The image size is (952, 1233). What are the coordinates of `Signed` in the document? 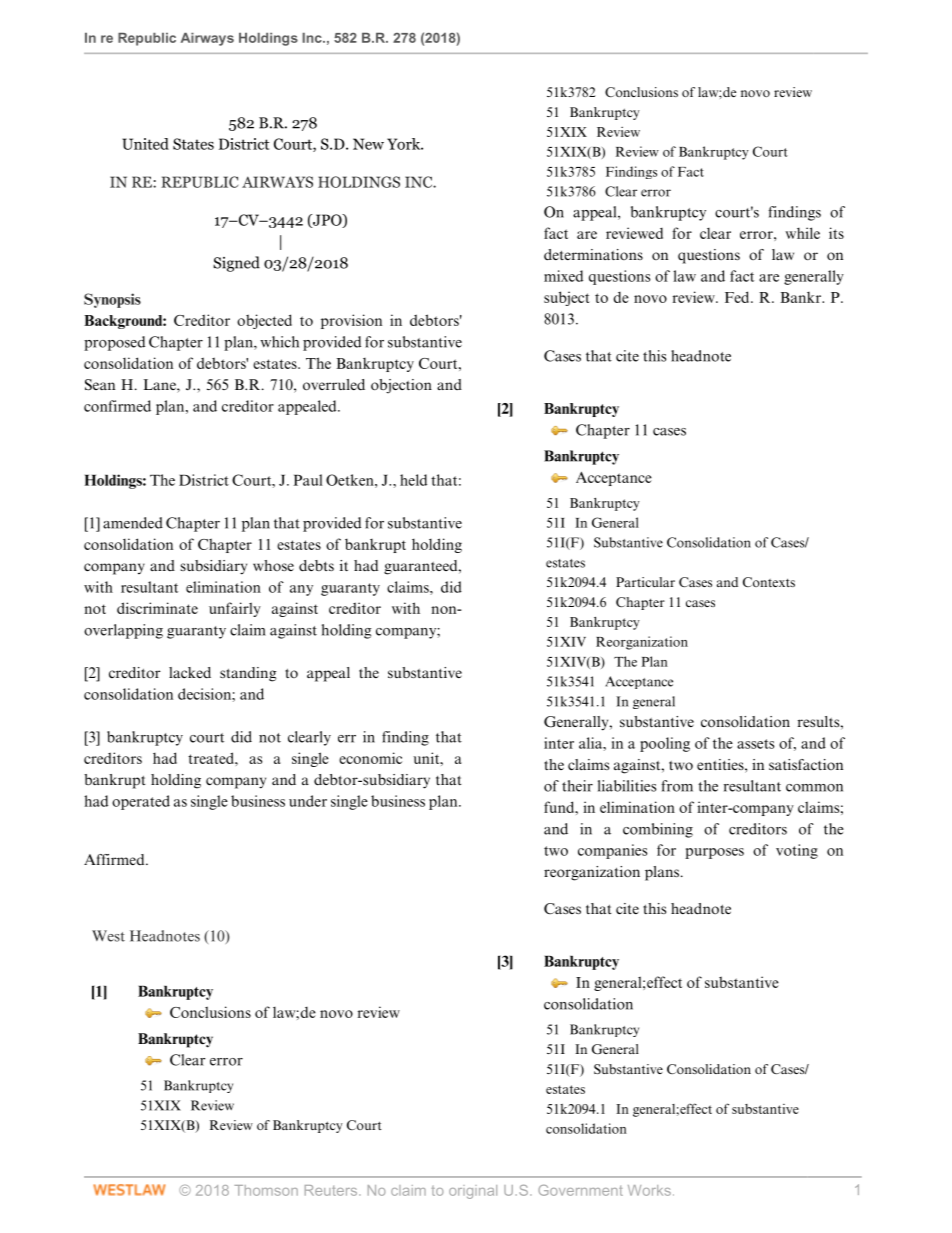 It's located at (236, 264).
